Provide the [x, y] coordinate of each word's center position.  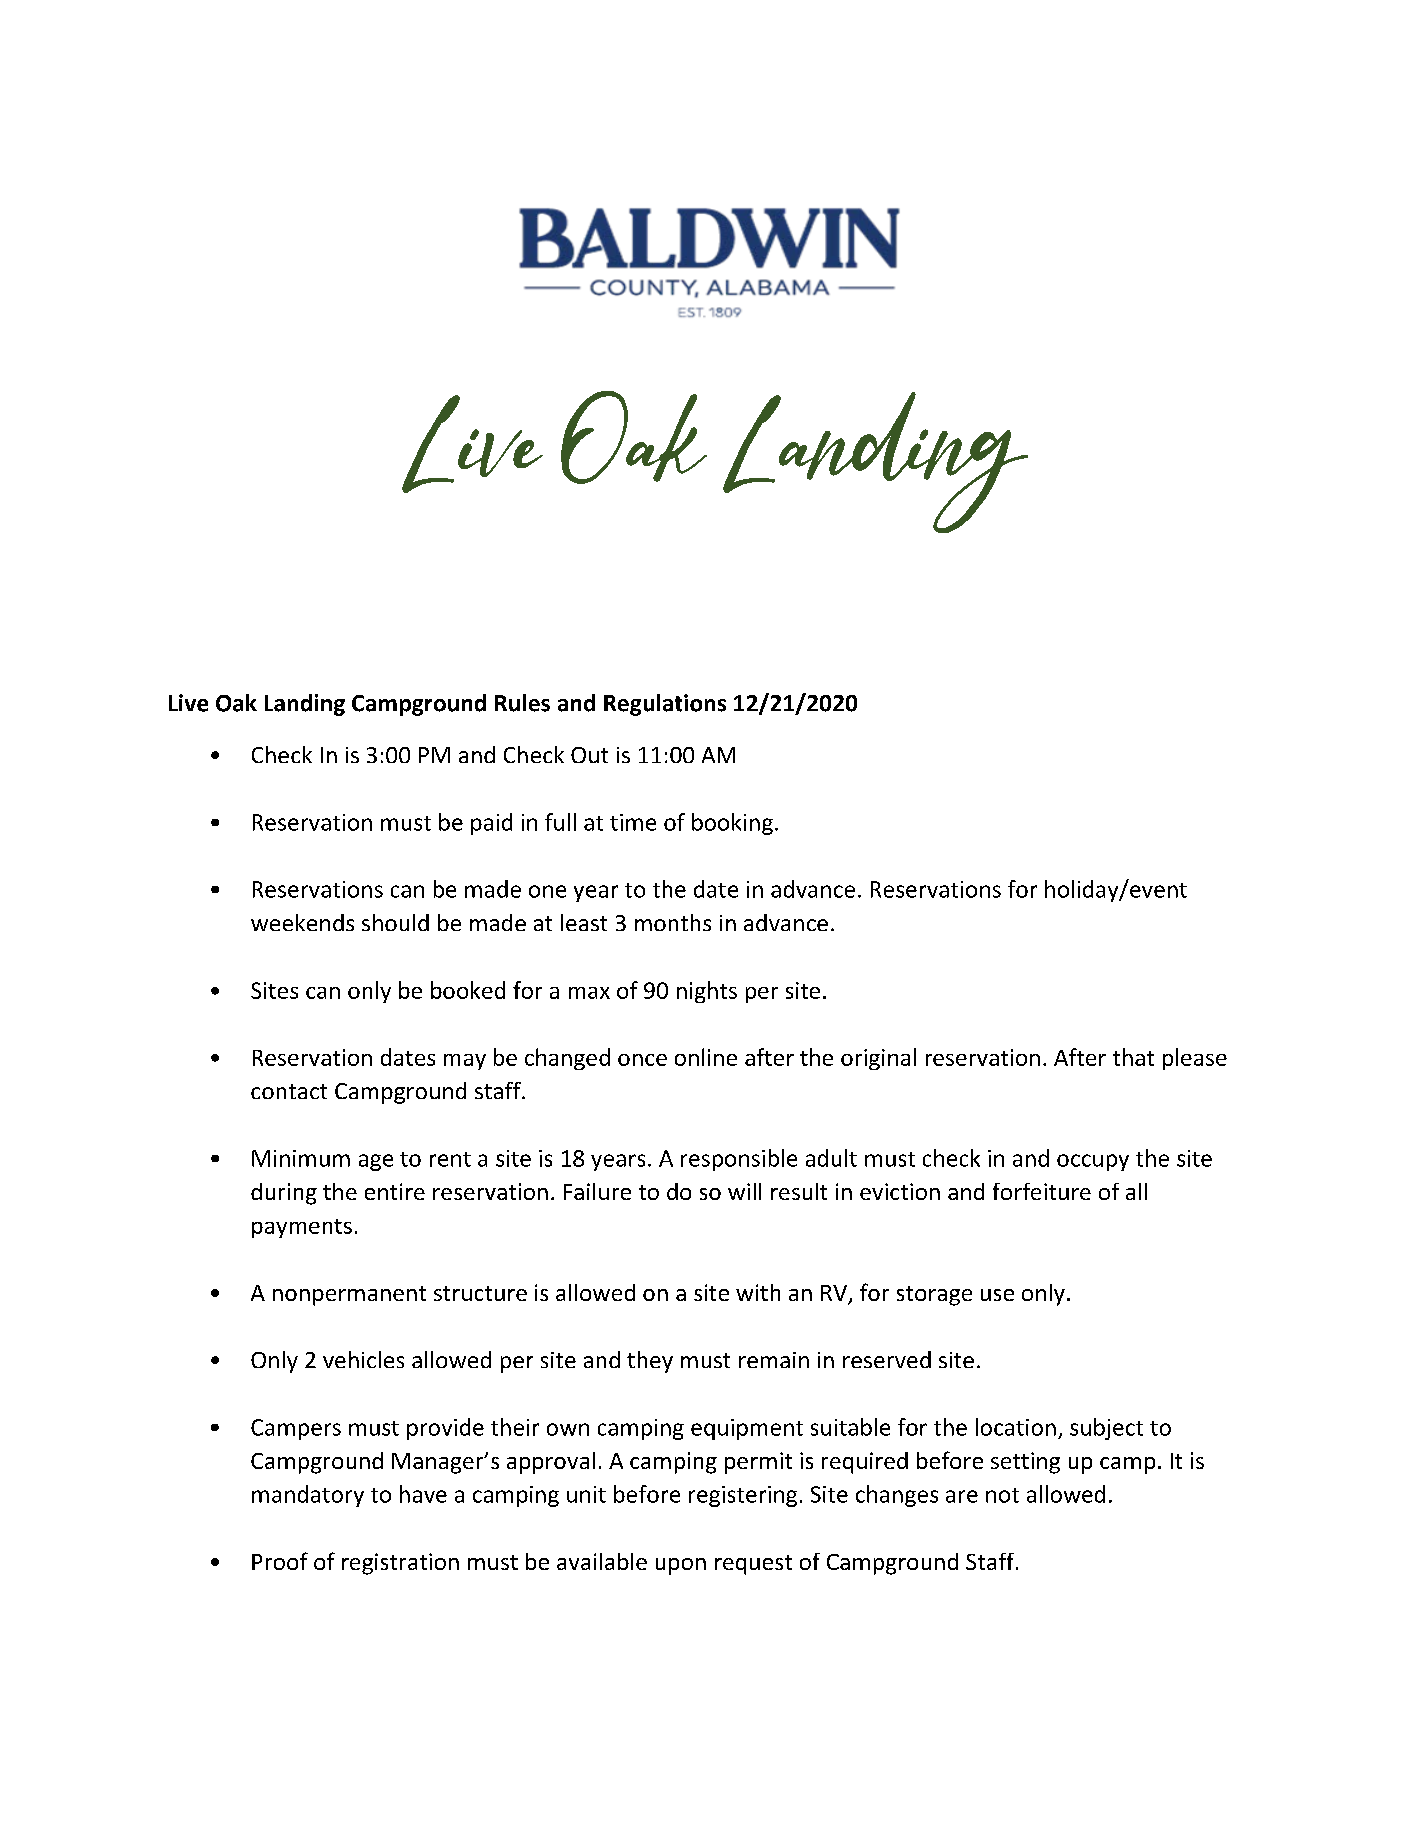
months [673, 922]
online [706, 1057]
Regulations [665, 705]
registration [400, 1564]
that [1133, 1057]
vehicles [363, 1359]
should [395, 922]
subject [1106, 1429]
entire [395, 1191]
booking [732, 824]
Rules [522, 703]
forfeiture [1042, 1191]
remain [774, 1360]
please [1195, 1059]
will [744, 1191]
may [465, 1062]
